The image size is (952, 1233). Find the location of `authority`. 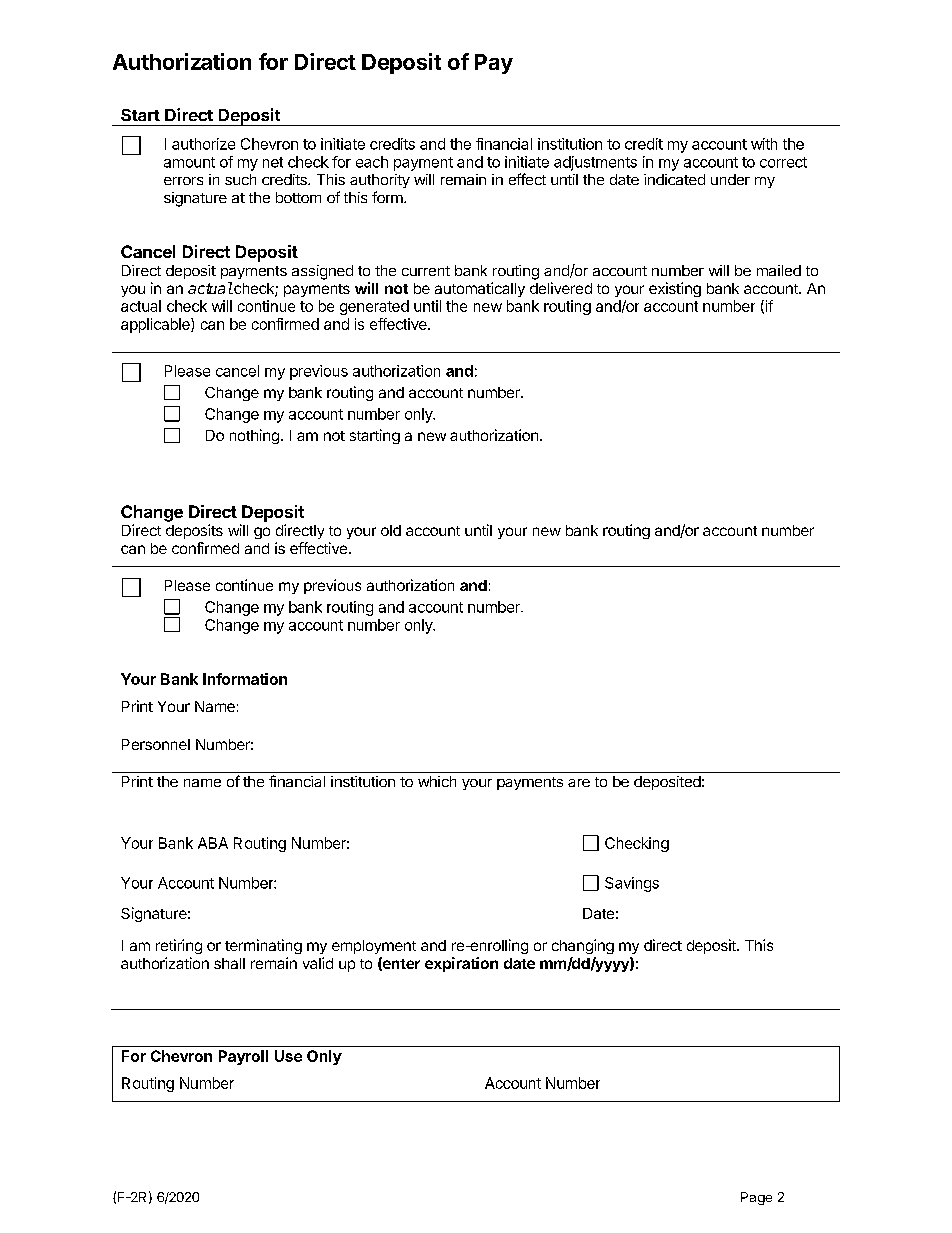

authority is located at coordinates (380, 181).
